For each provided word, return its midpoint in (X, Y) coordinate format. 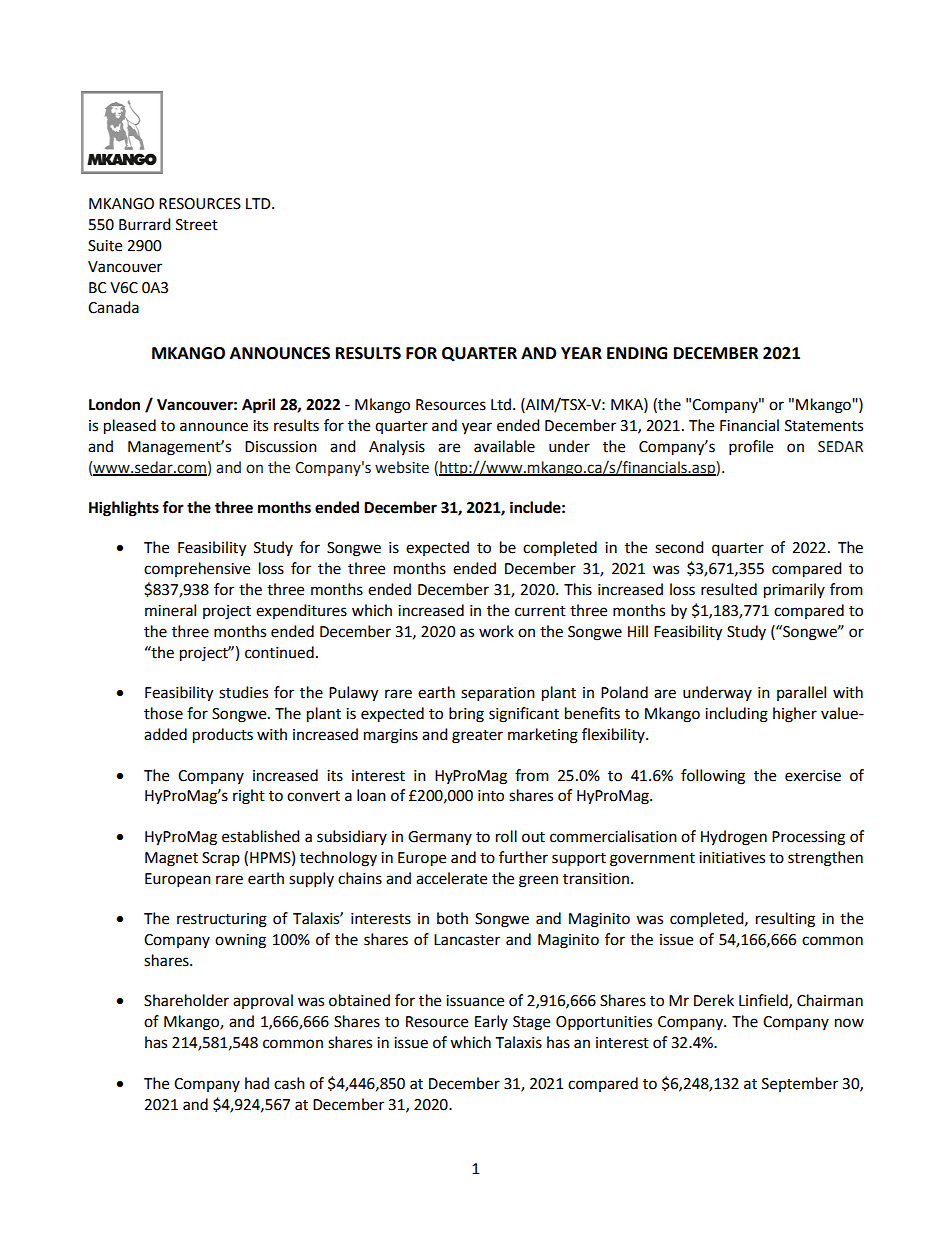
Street (197, 225)
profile (751, 448)
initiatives (732, 858)
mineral (170, 610)
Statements (824, 426)
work (496, 631)
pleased (130, 427)
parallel (801, 693)
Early (491, 1022)
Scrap (221, 859)
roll (506, 836)
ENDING (637, 353)
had (257, 1083)
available (504, 446)
